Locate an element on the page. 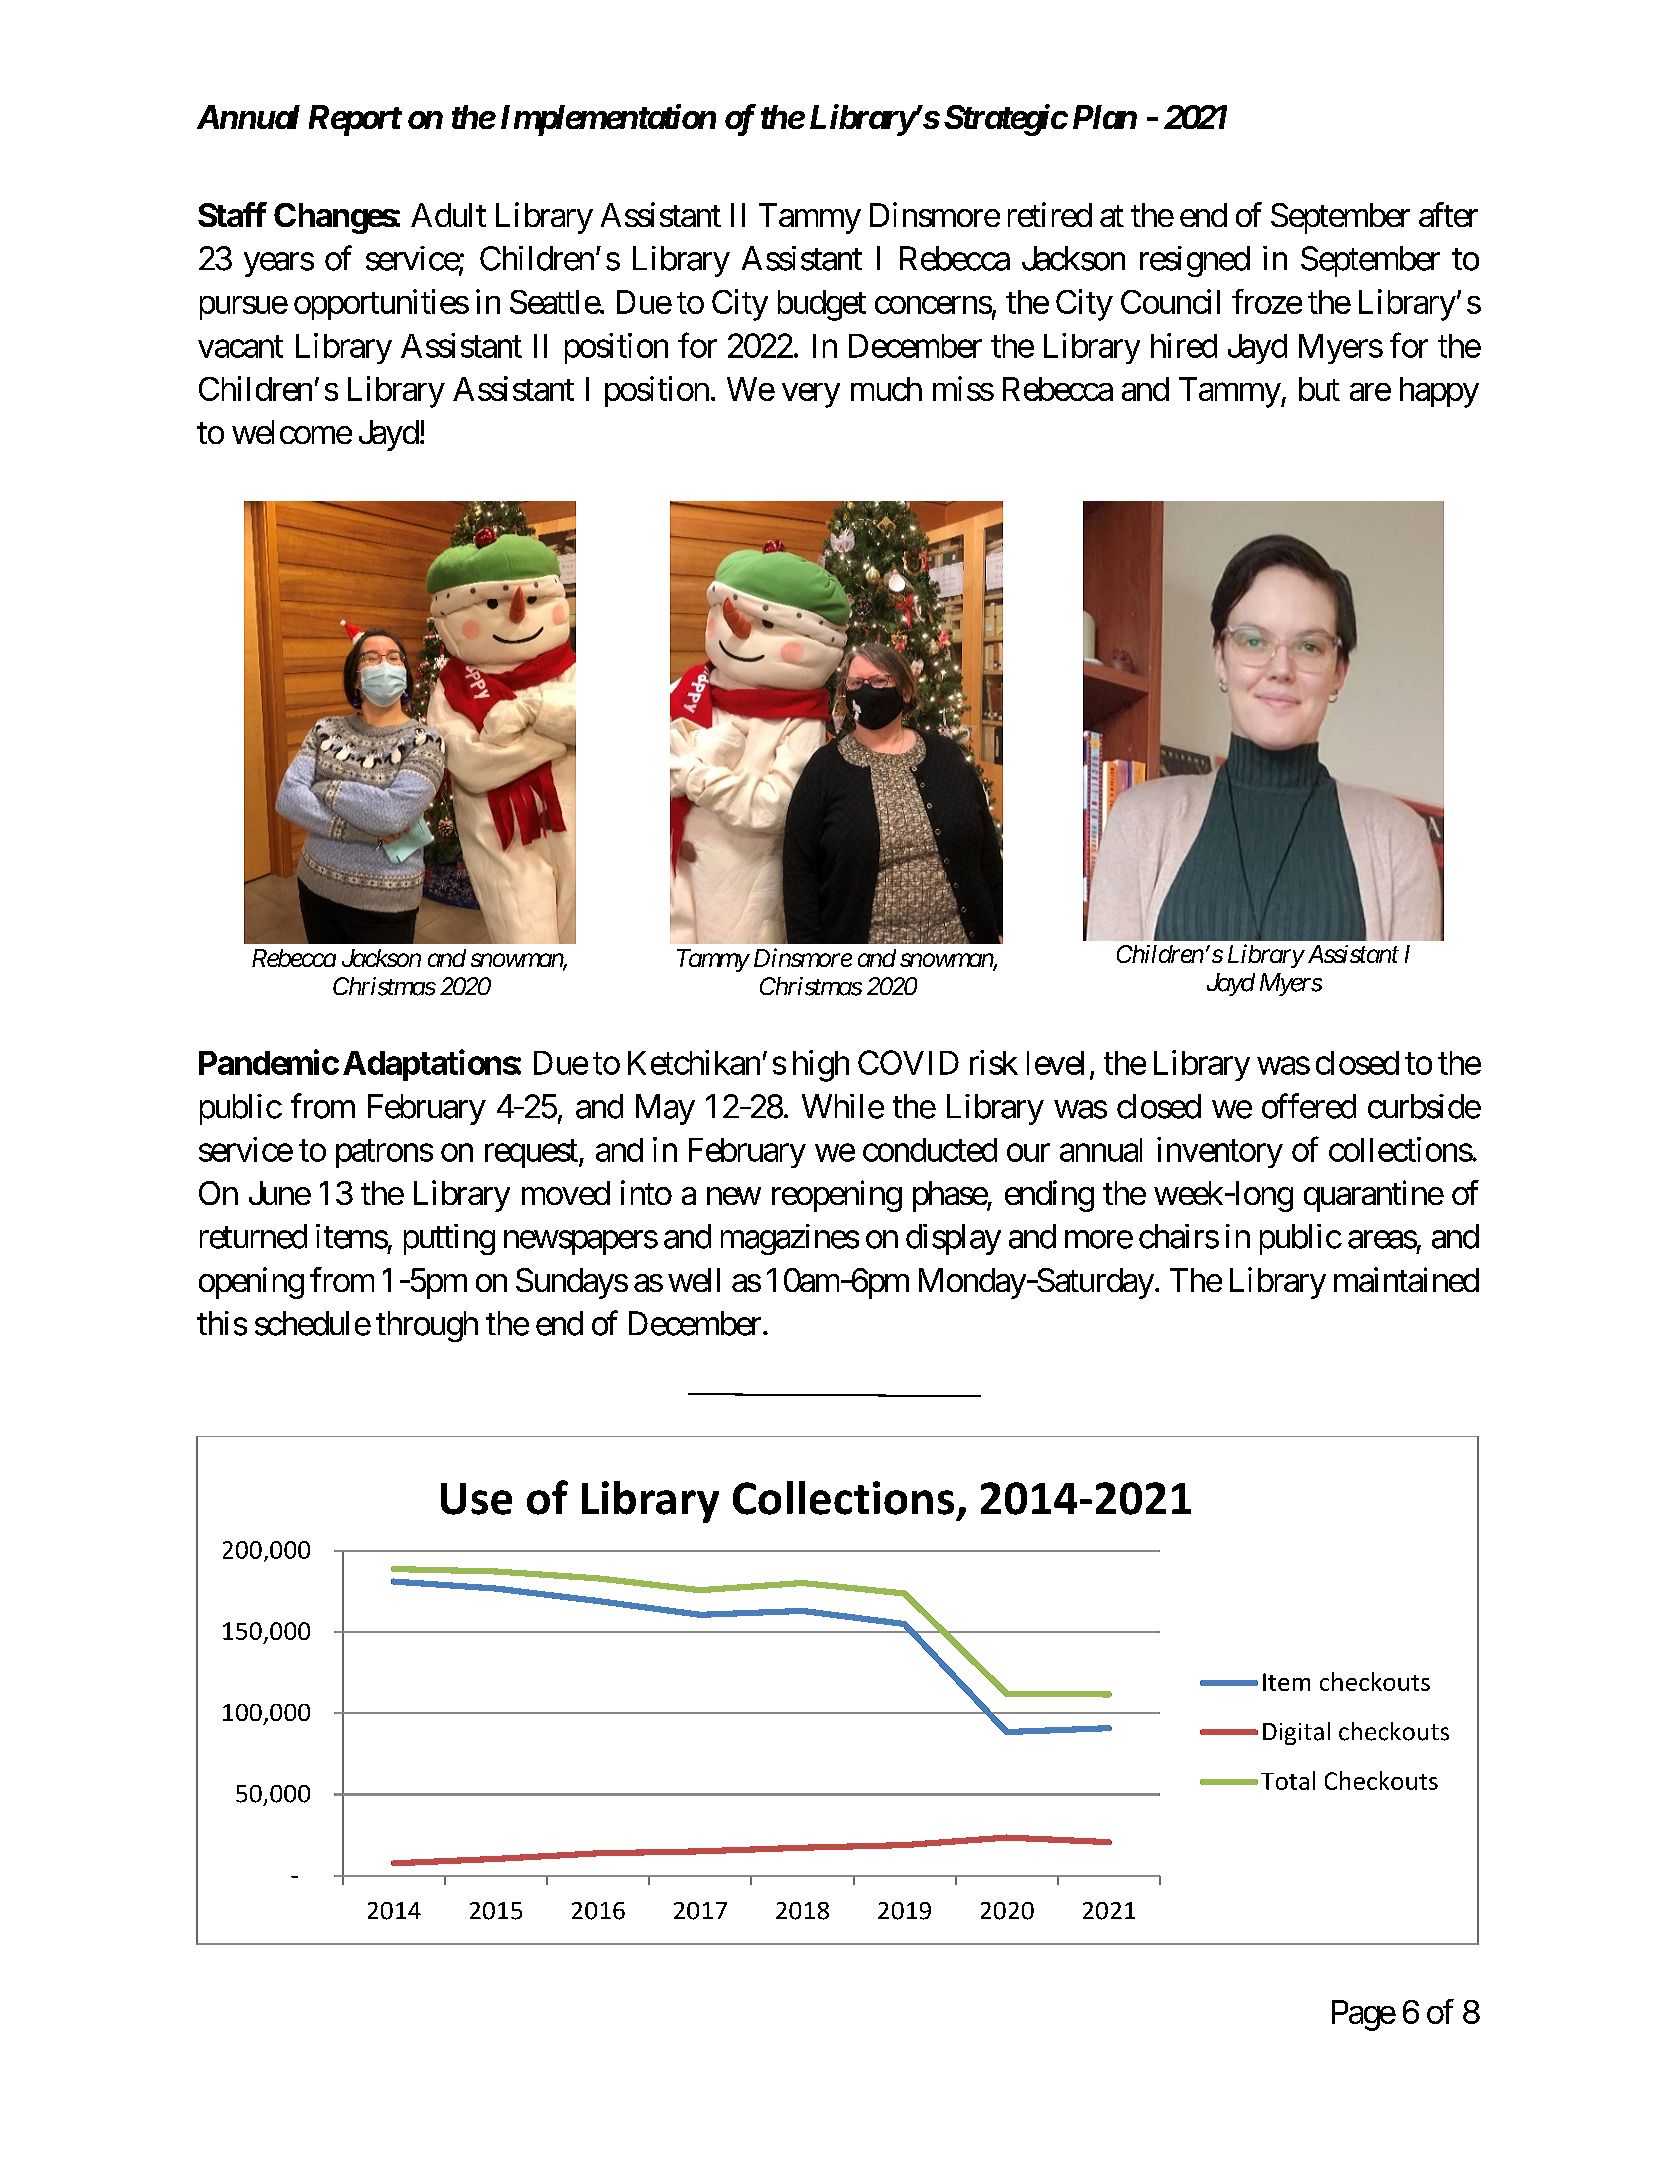 The image size is (1675, 2168). Total is located at coordinates (1288, 1780).
